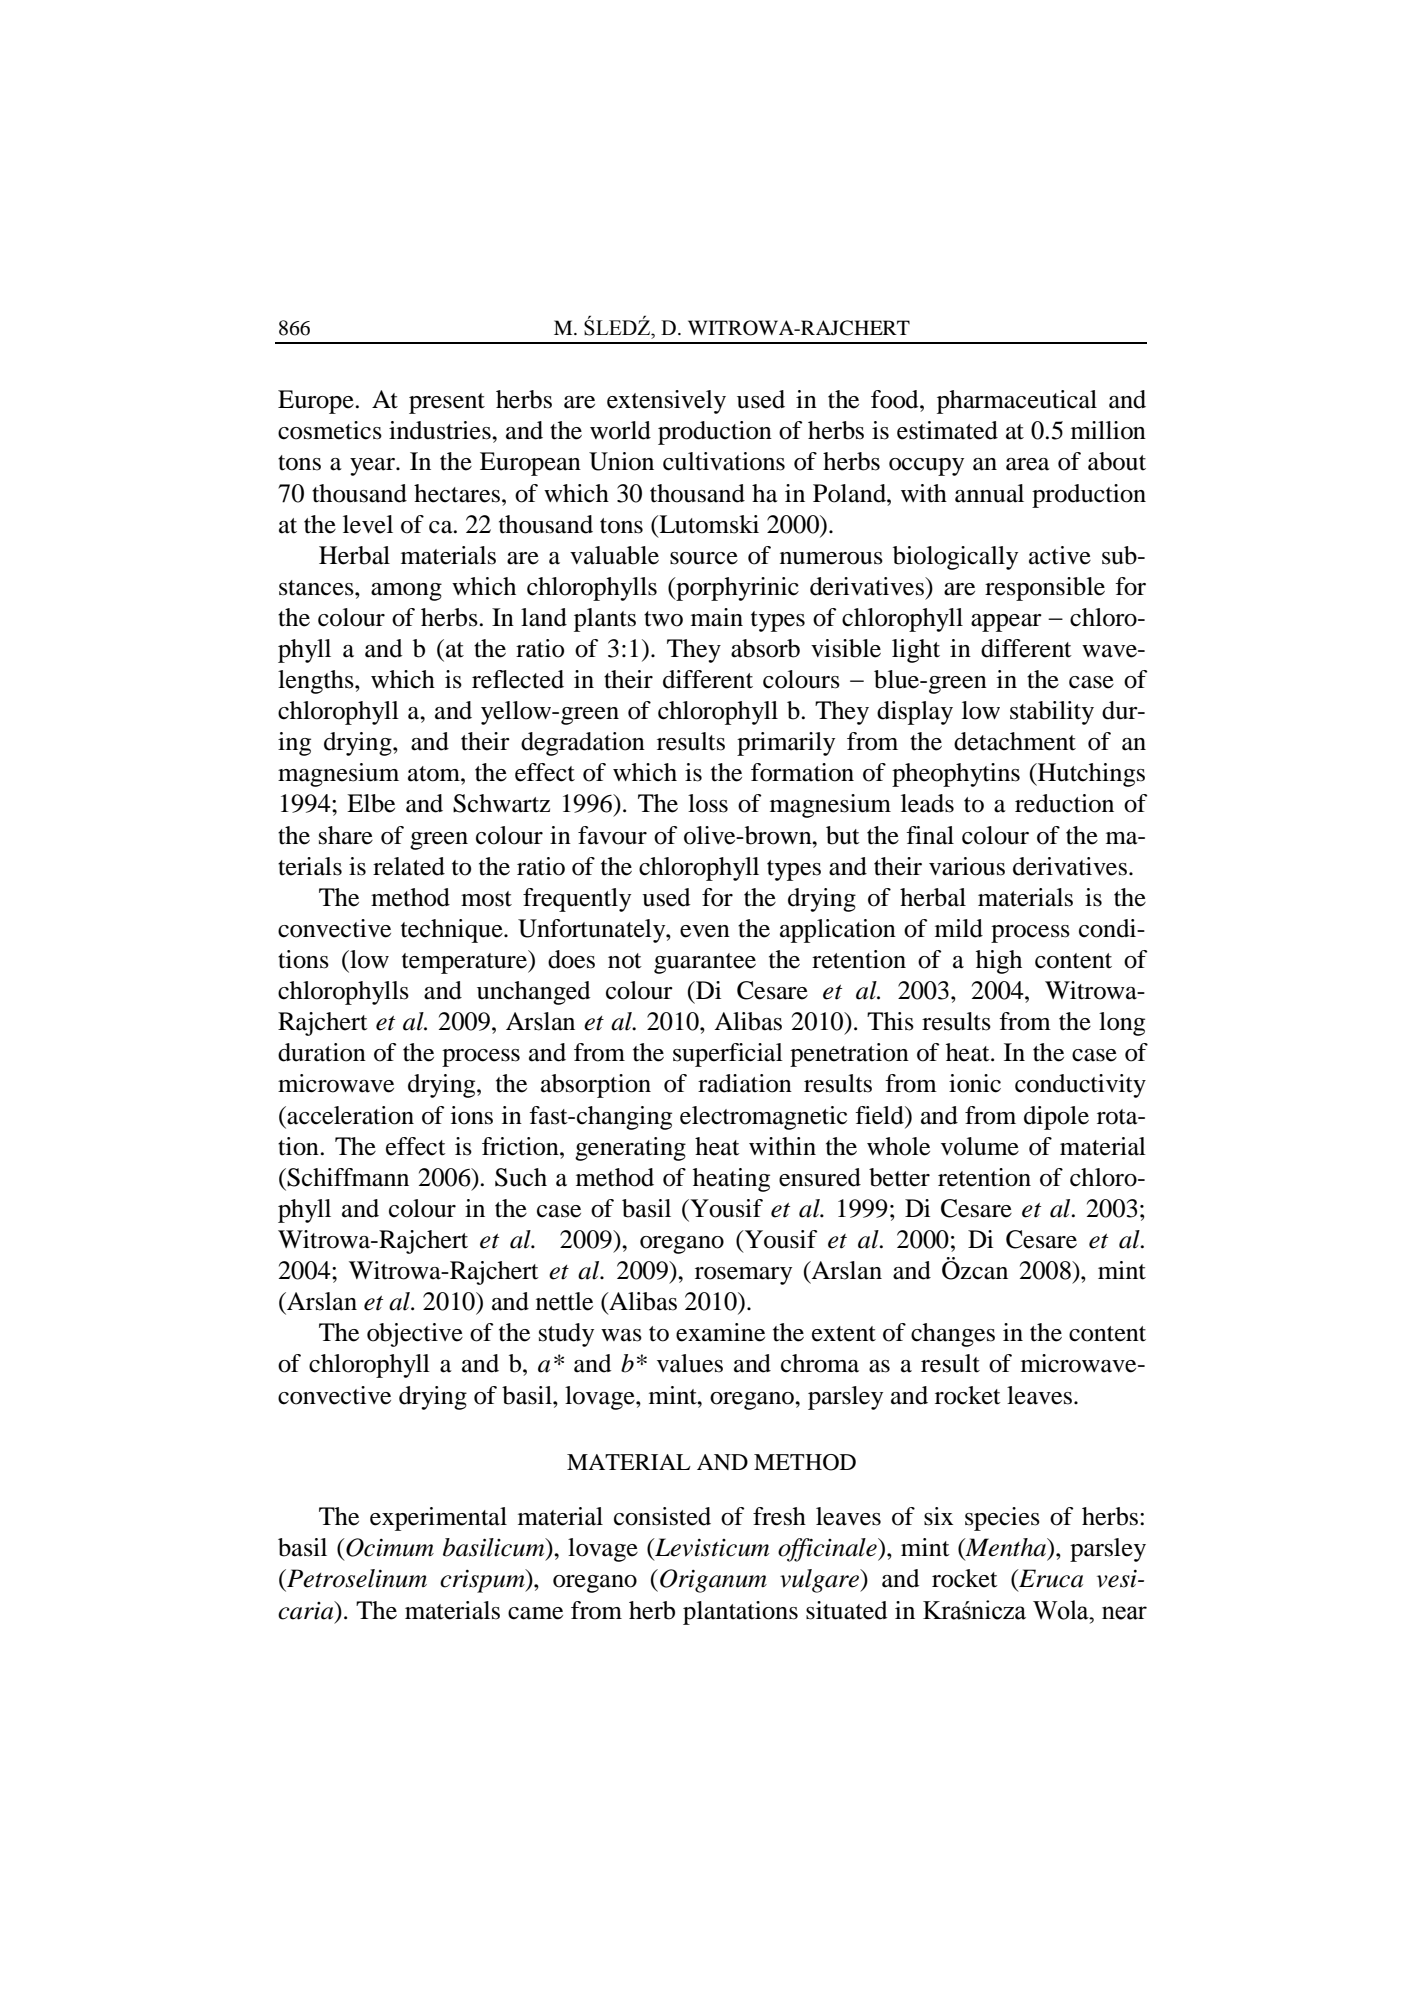 This screenshot has width=1424, height=2014. What do you see at coordinates (980, 1146) in the screenshot?
I see `volume` at bounding box center [980, 1146].
